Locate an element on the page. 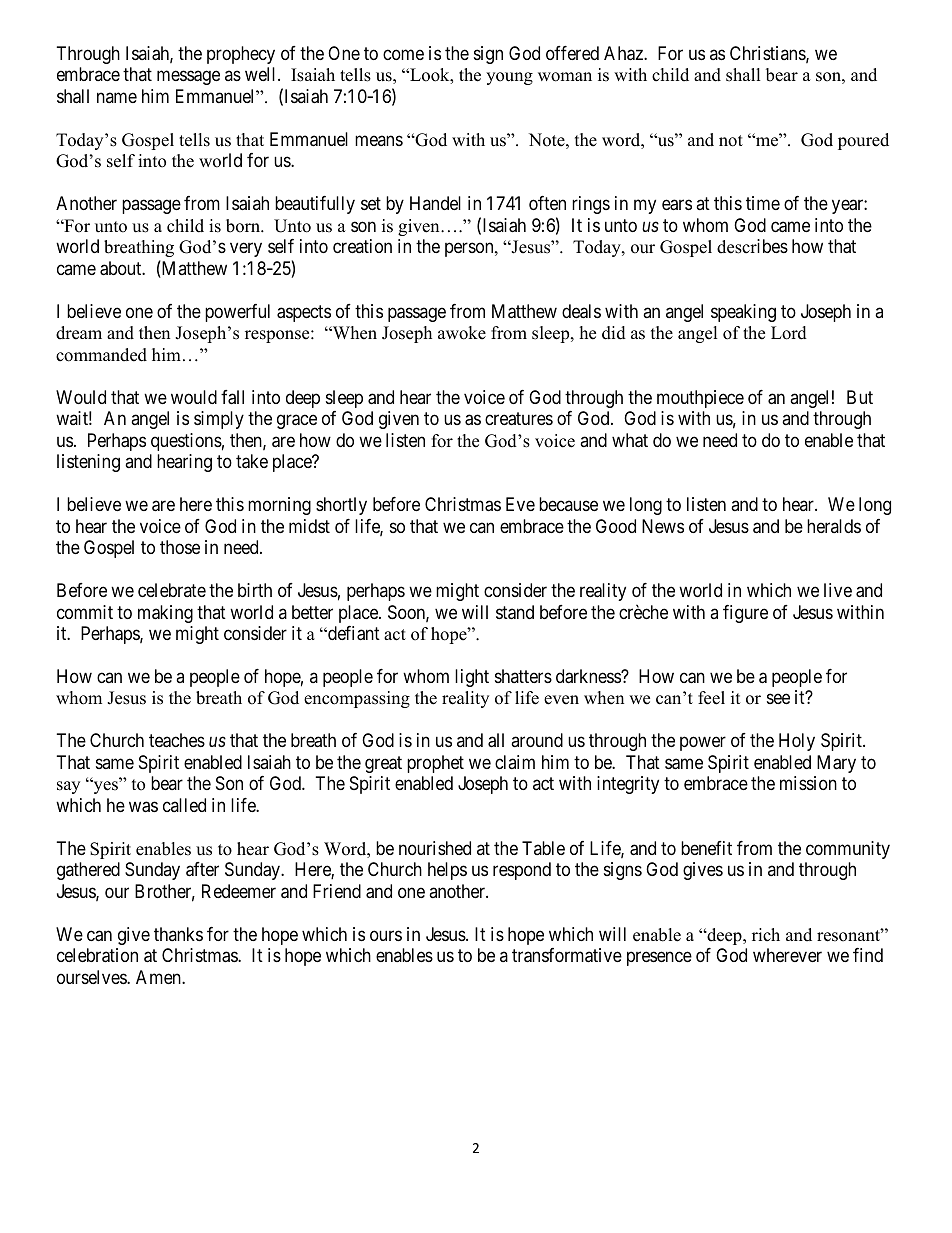 The height and width of the image is (1233, 952). message is located at coordinates (188, 78).
